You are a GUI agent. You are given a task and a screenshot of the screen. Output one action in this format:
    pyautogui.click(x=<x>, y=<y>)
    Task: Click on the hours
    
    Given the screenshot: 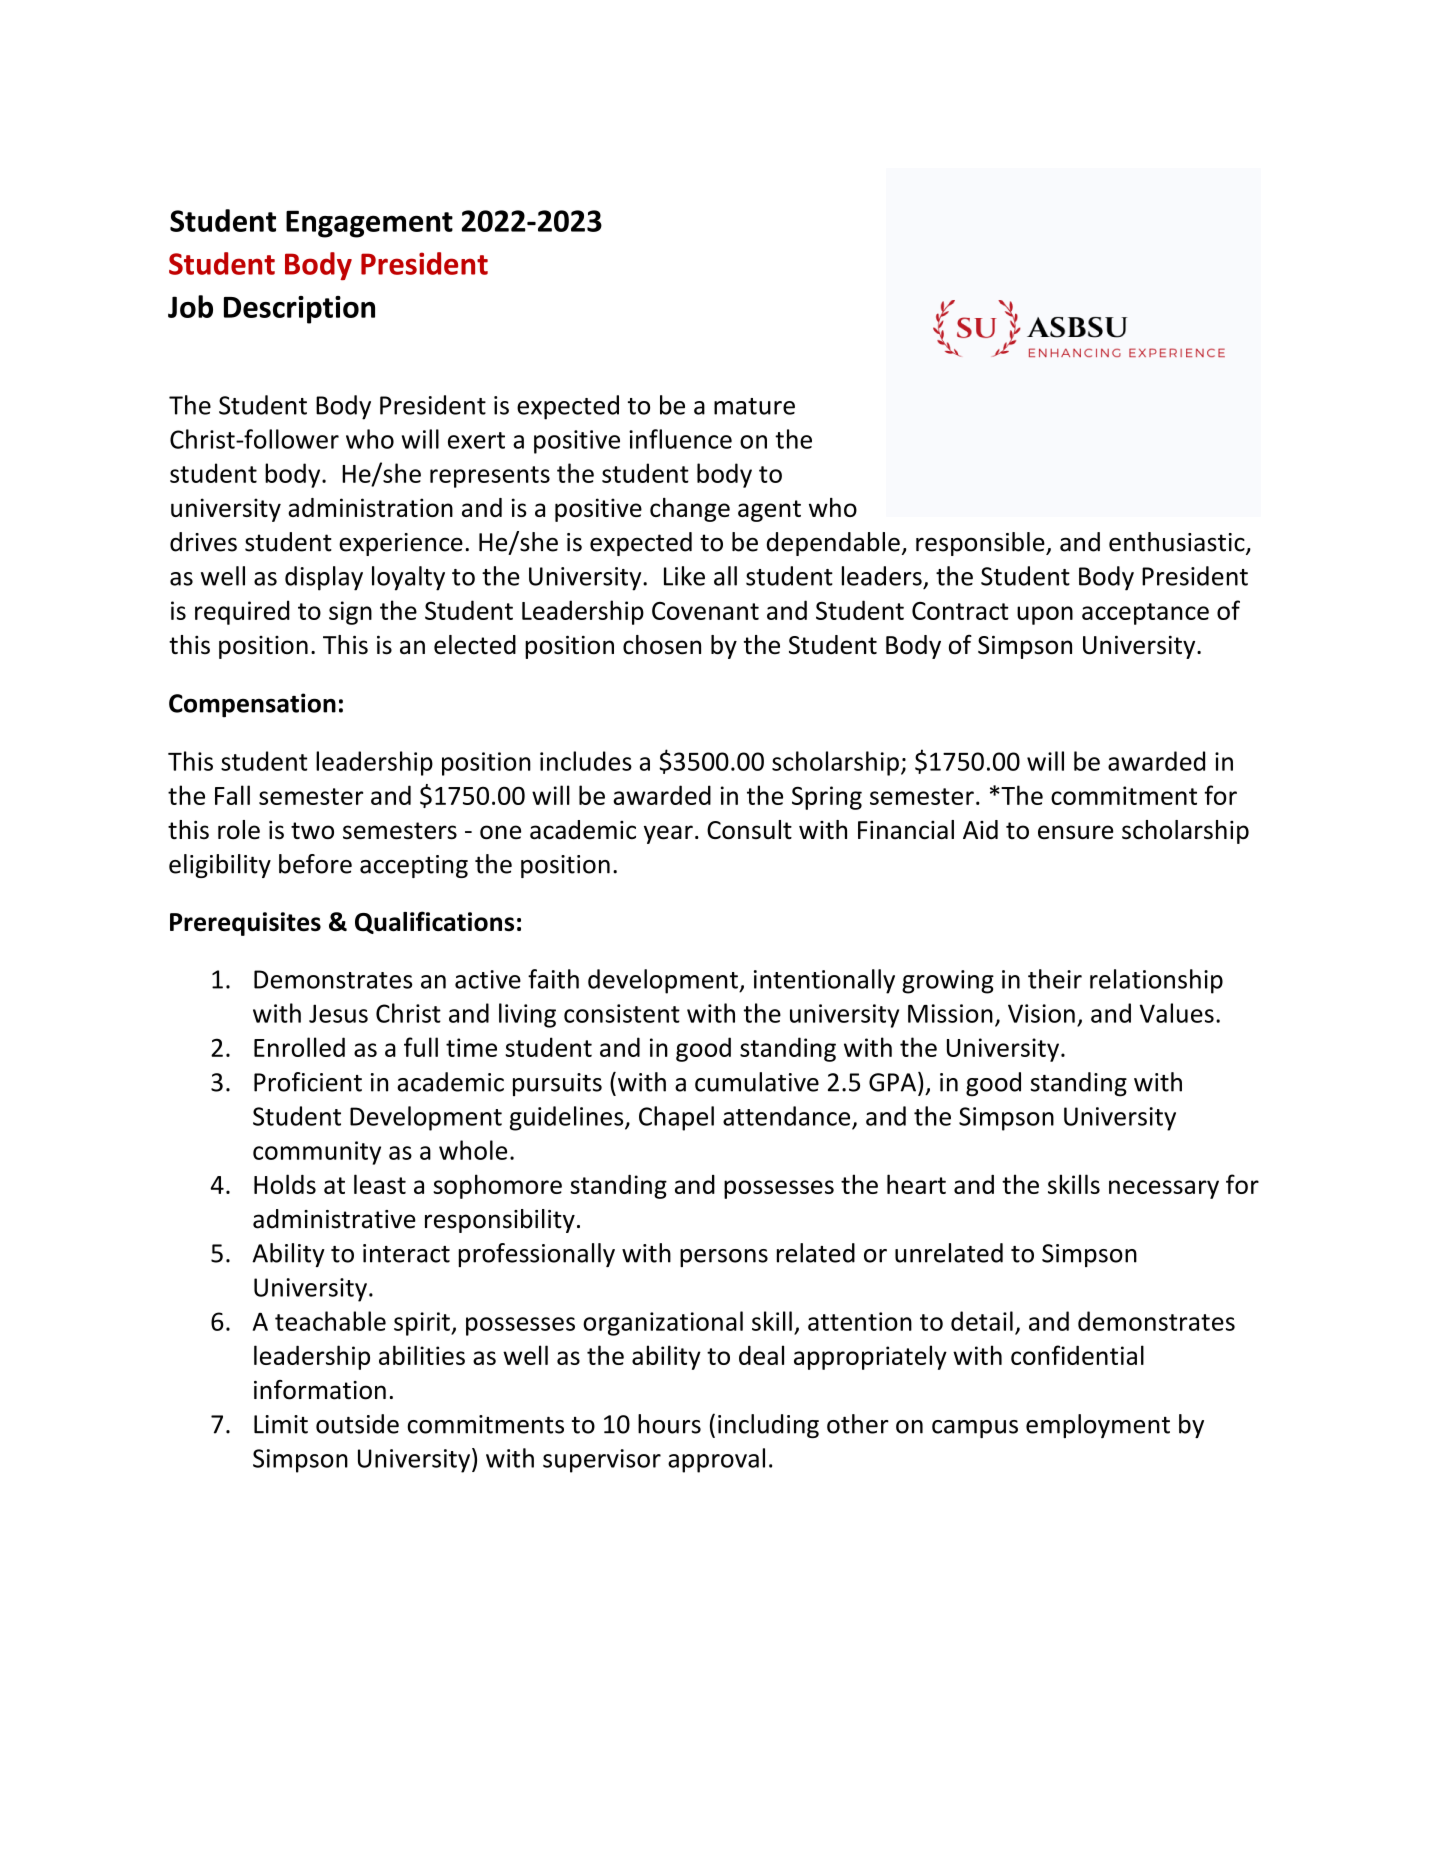 What is the action you would take?
    pyautogui.click(x=669, y=1424)
